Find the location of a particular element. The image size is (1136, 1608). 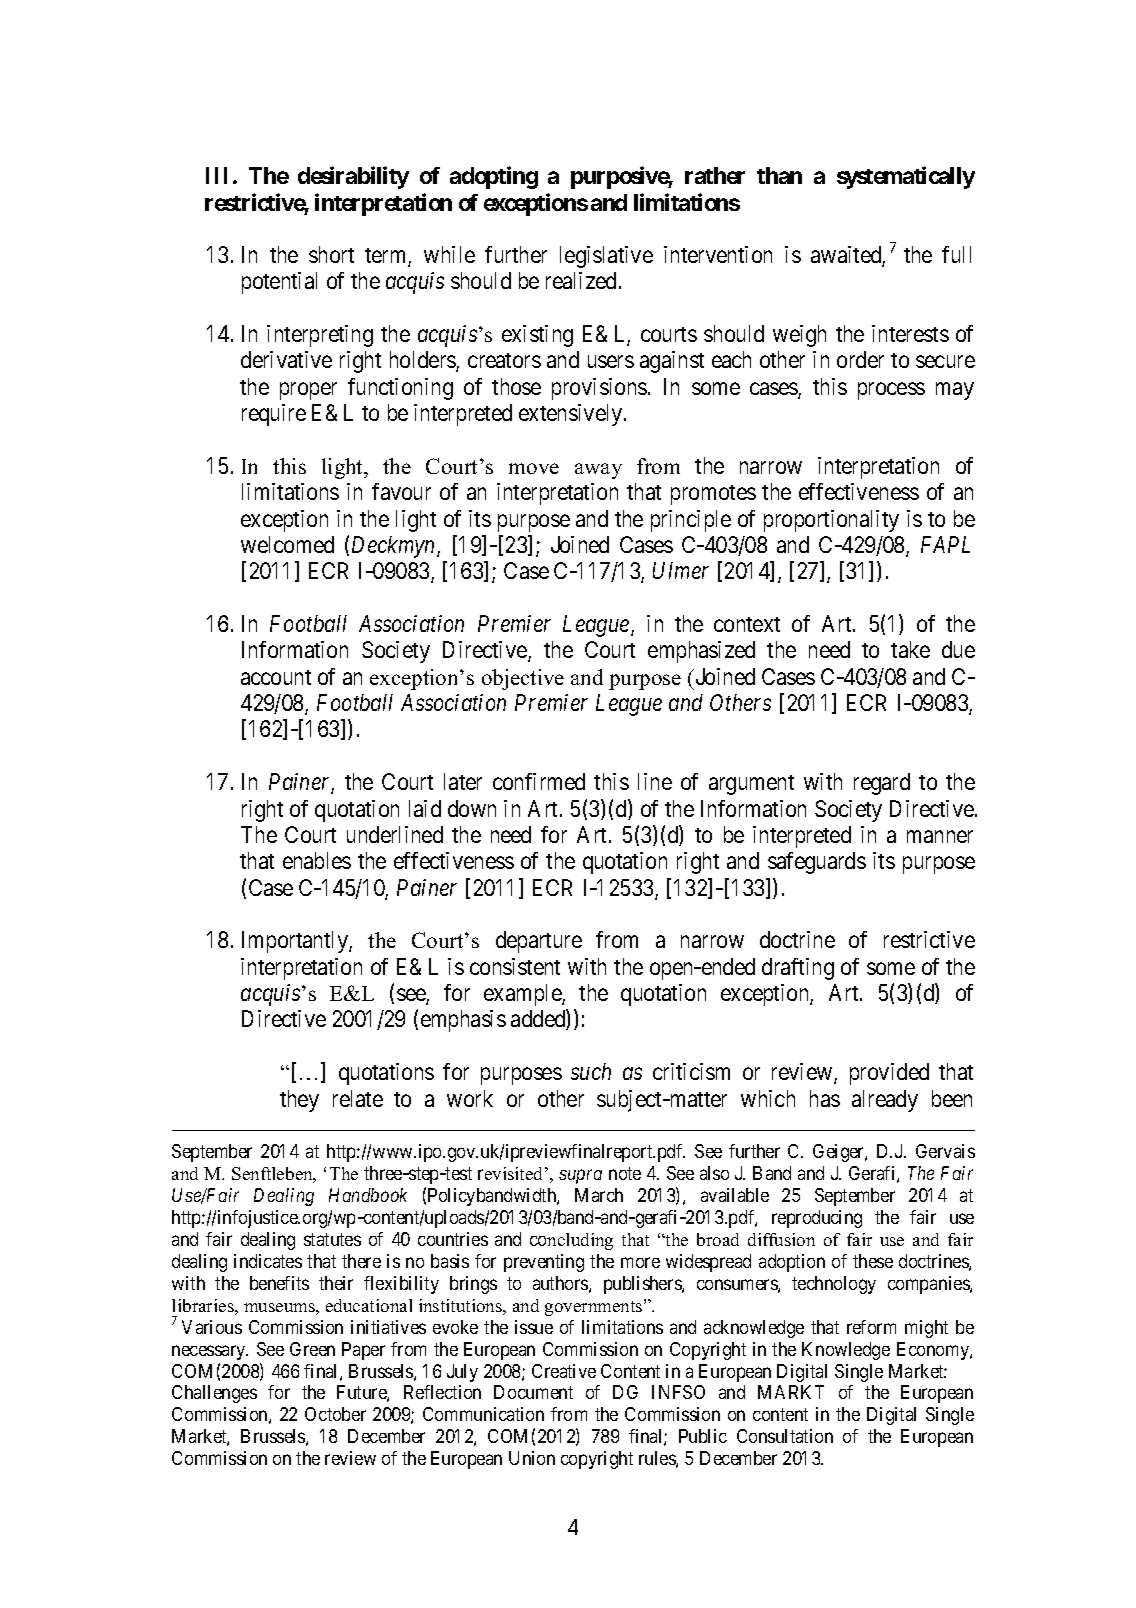

Document is located at coordinates (533, 1392).
